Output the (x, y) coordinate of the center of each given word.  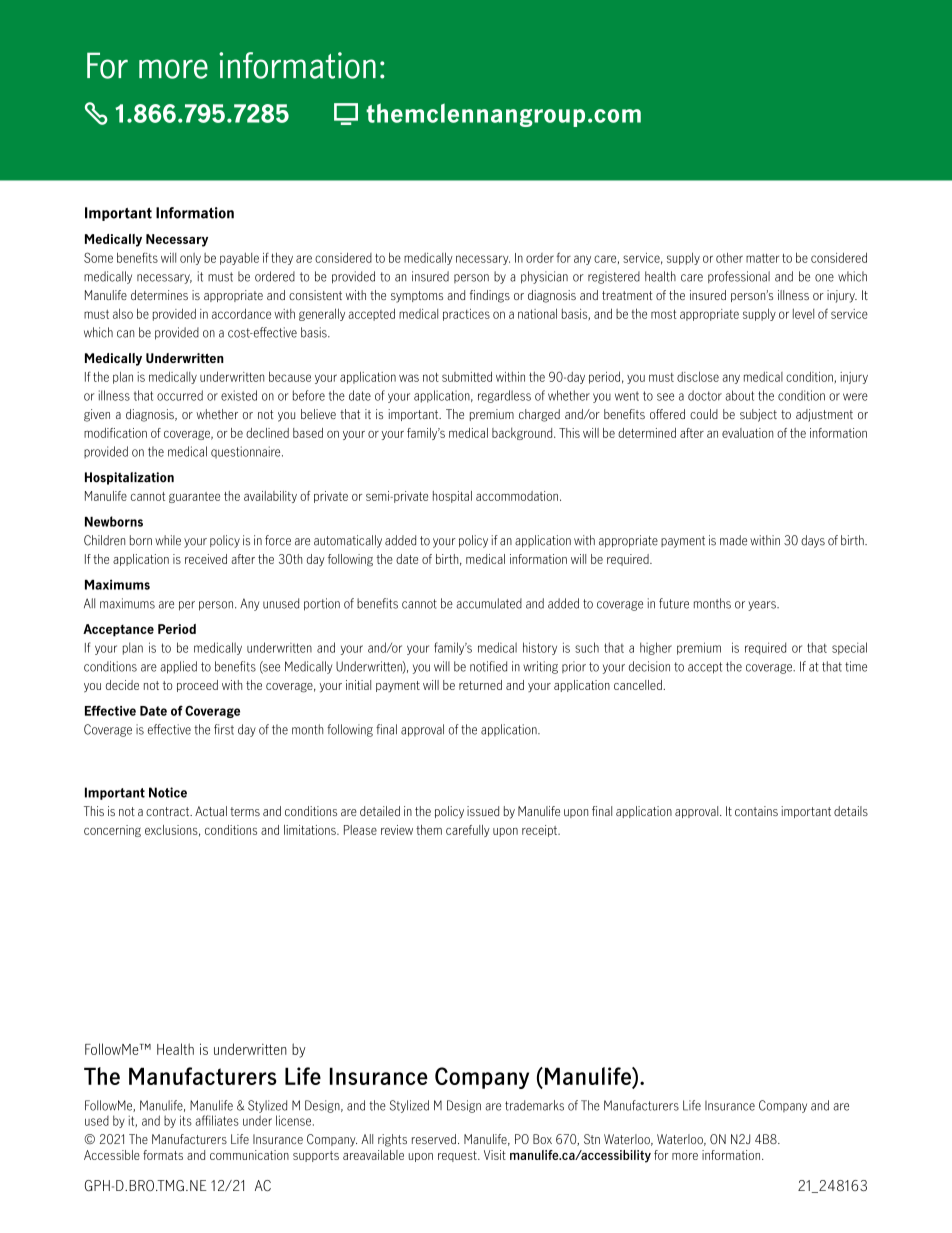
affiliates (217, 1120)
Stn (592, 1139)
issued (483, 811)
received (206, 559)
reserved (434, 1139)
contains (756, 811)
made (733, 540)
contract (169, 811)
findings (489, 296)
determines (159, 295)
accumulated (489, 603)
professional (739, 277)
